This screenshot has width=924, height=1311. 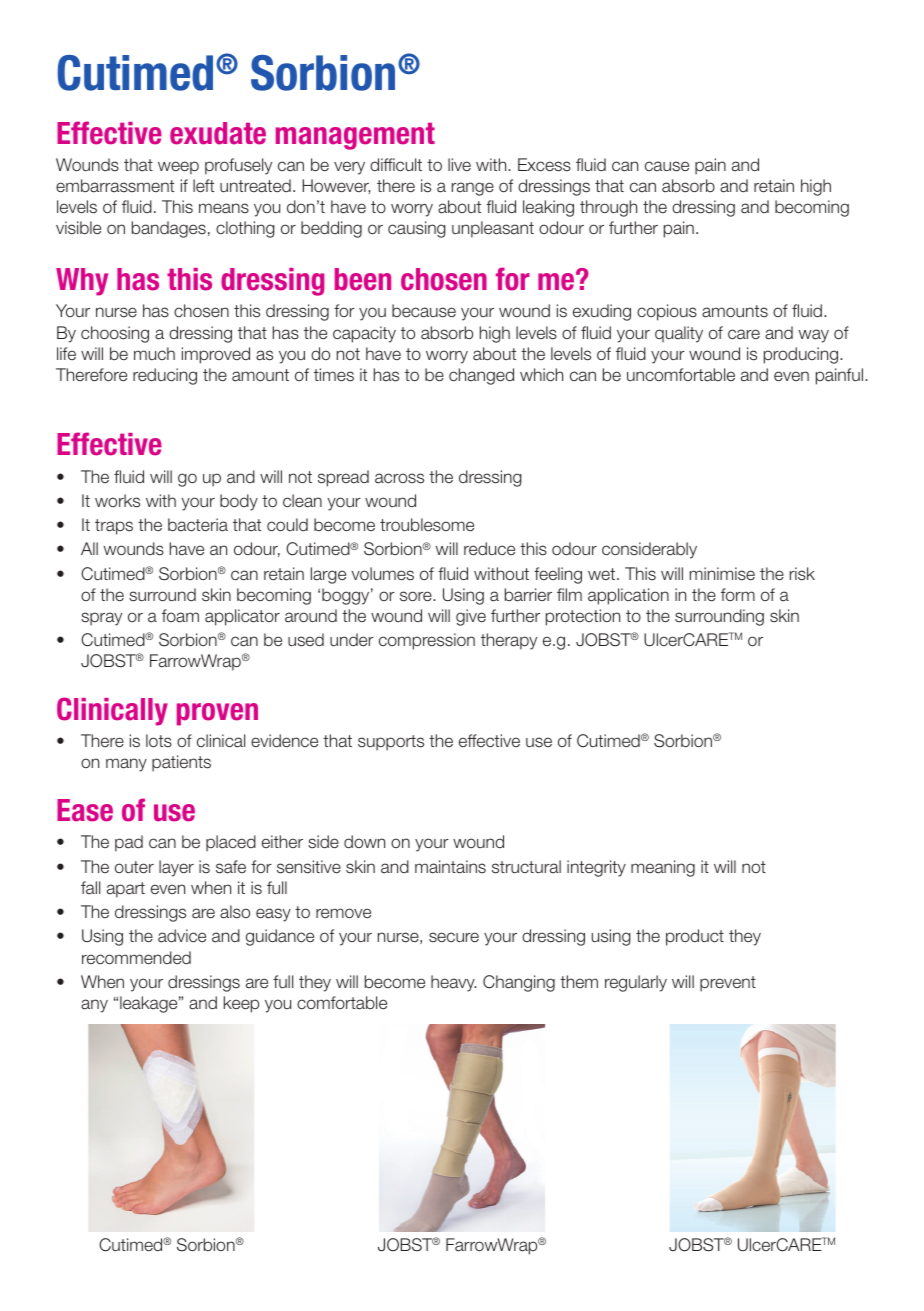 I want to click on through, so click(x=608, y=208).
